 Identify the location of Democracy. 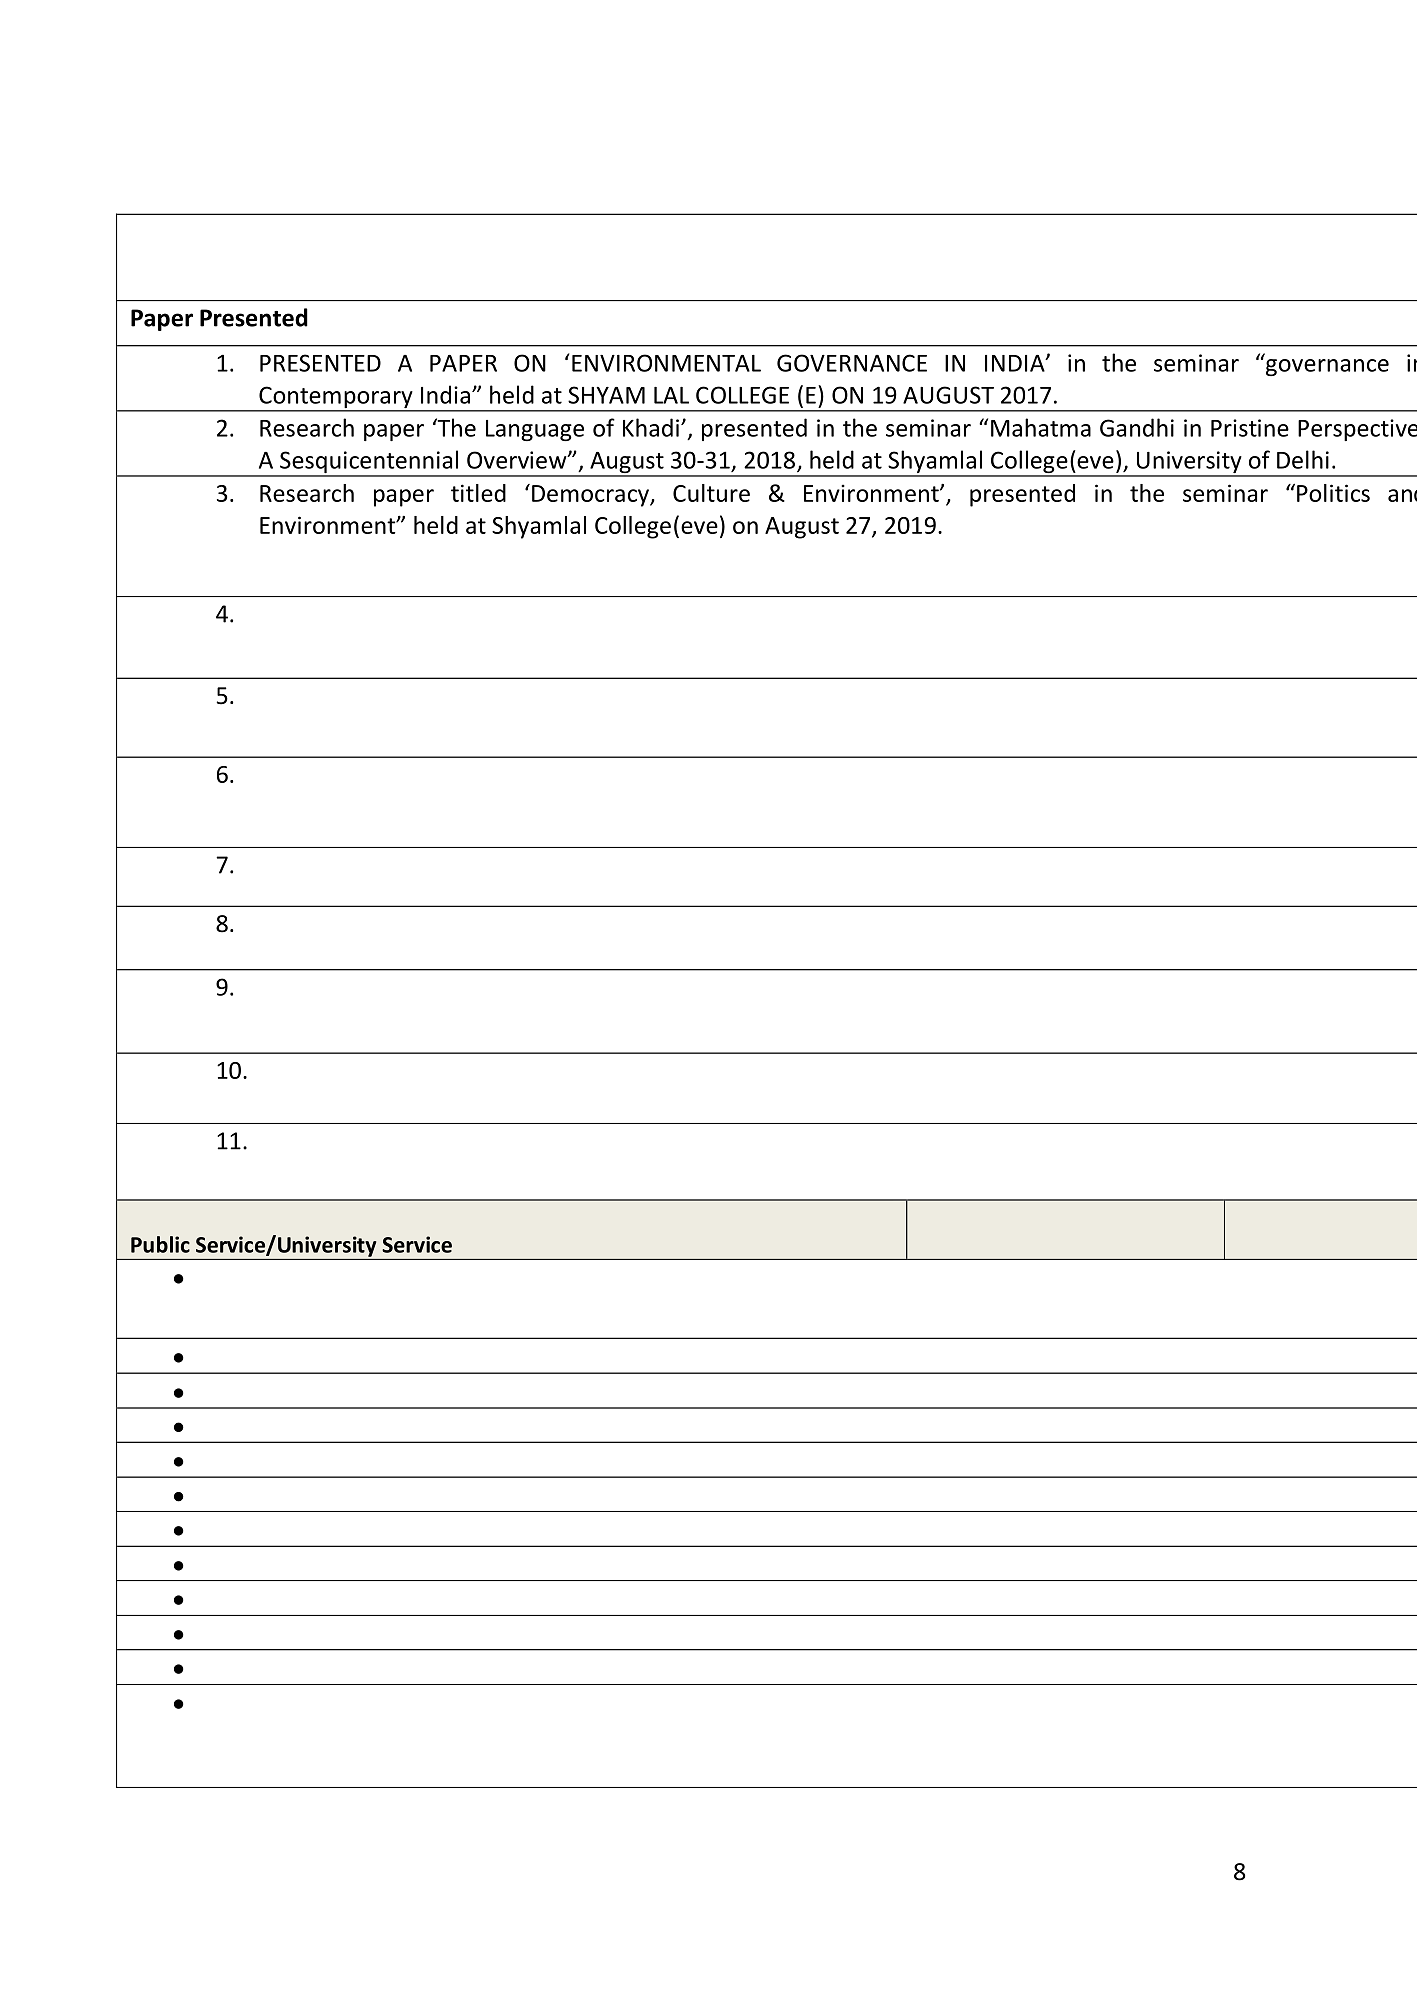
(591, 496).
